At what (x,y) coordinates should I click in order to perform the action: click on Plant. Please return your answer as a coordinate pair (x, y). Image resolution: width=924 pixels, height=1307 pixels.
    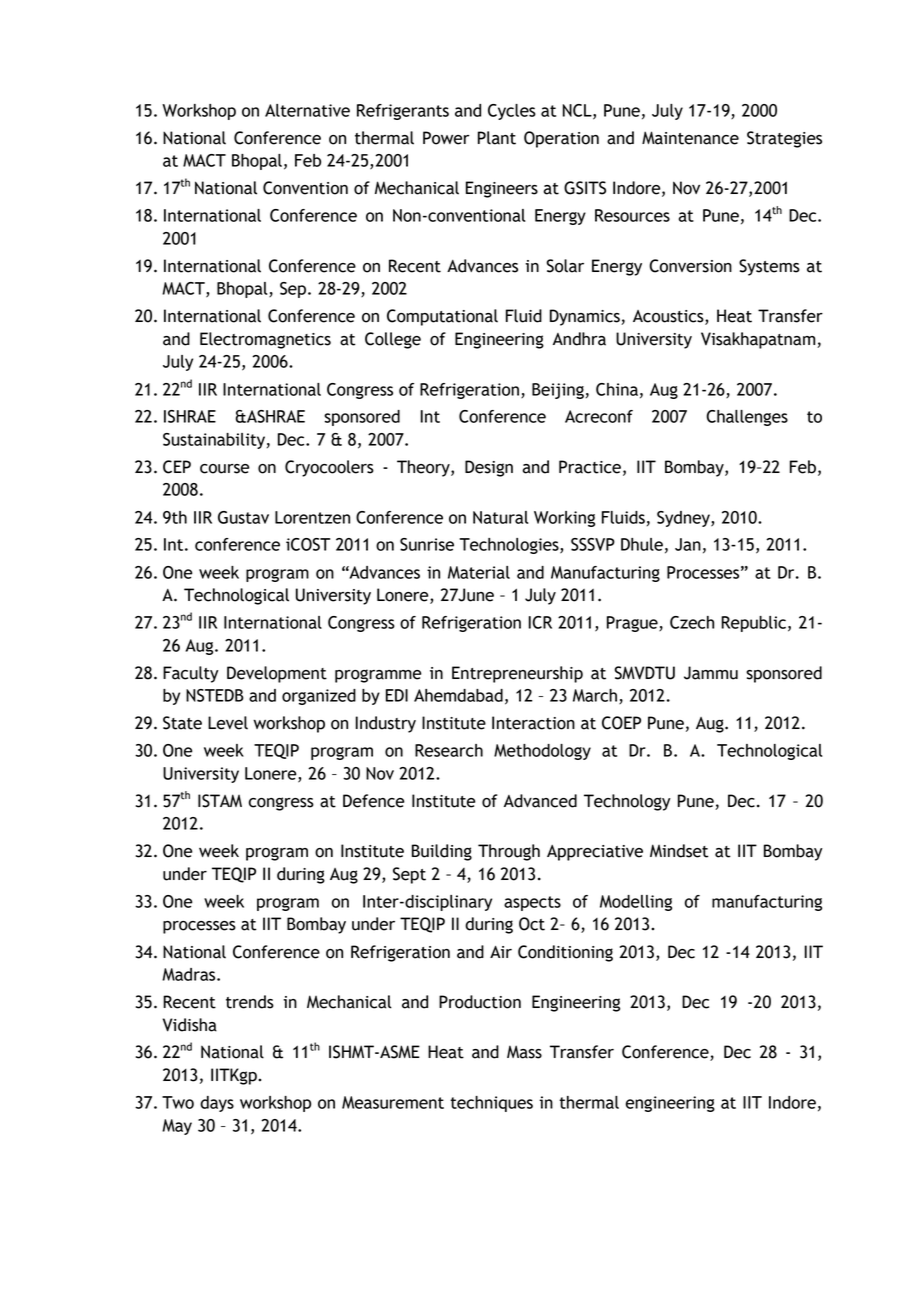
    Looking at the image, I should click on (497, 138).
